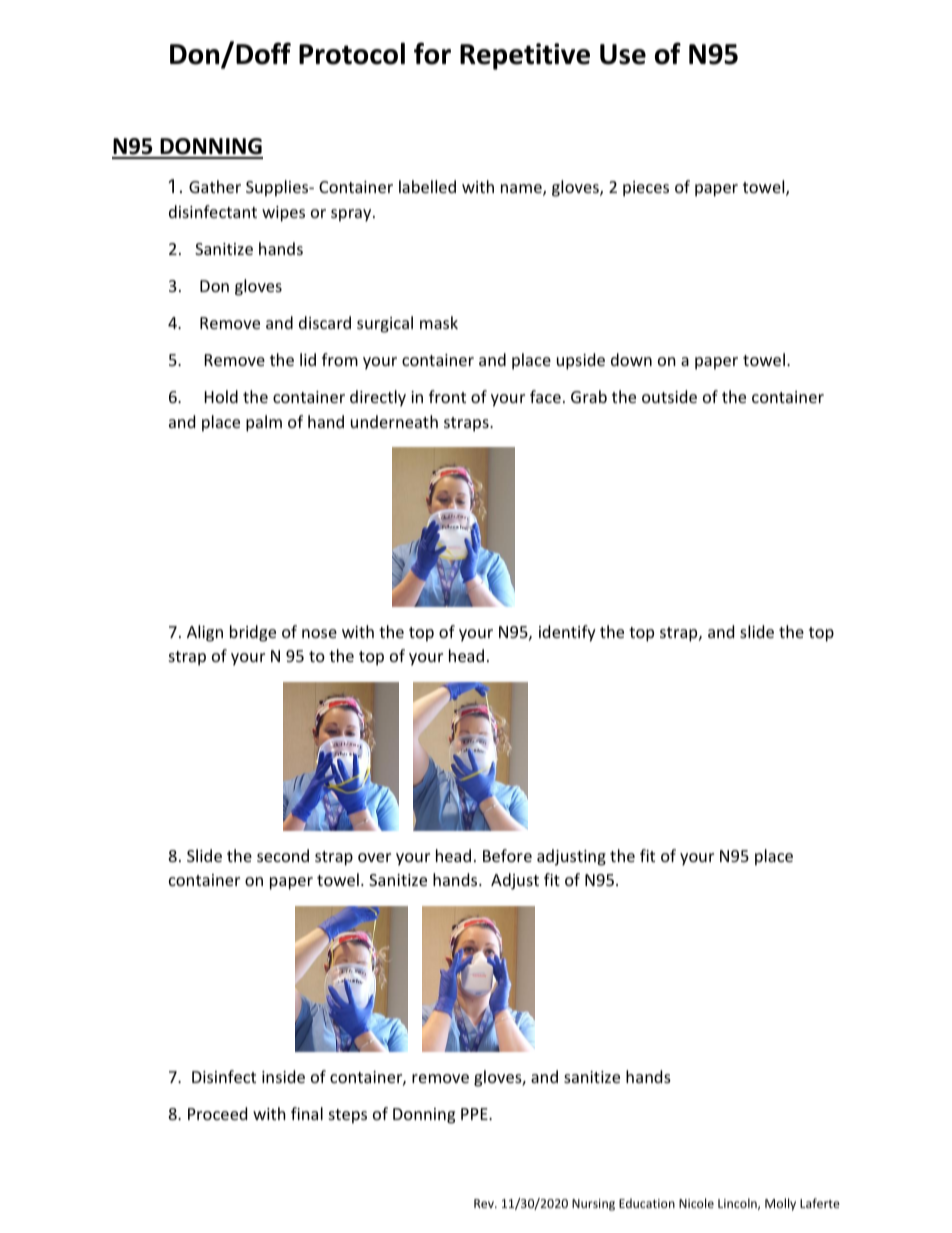 The width and height of the document is (952, 1233). What do you see at coordinates (669, 396) in the document?
I see `outside` at bounding box center [669, 396].
